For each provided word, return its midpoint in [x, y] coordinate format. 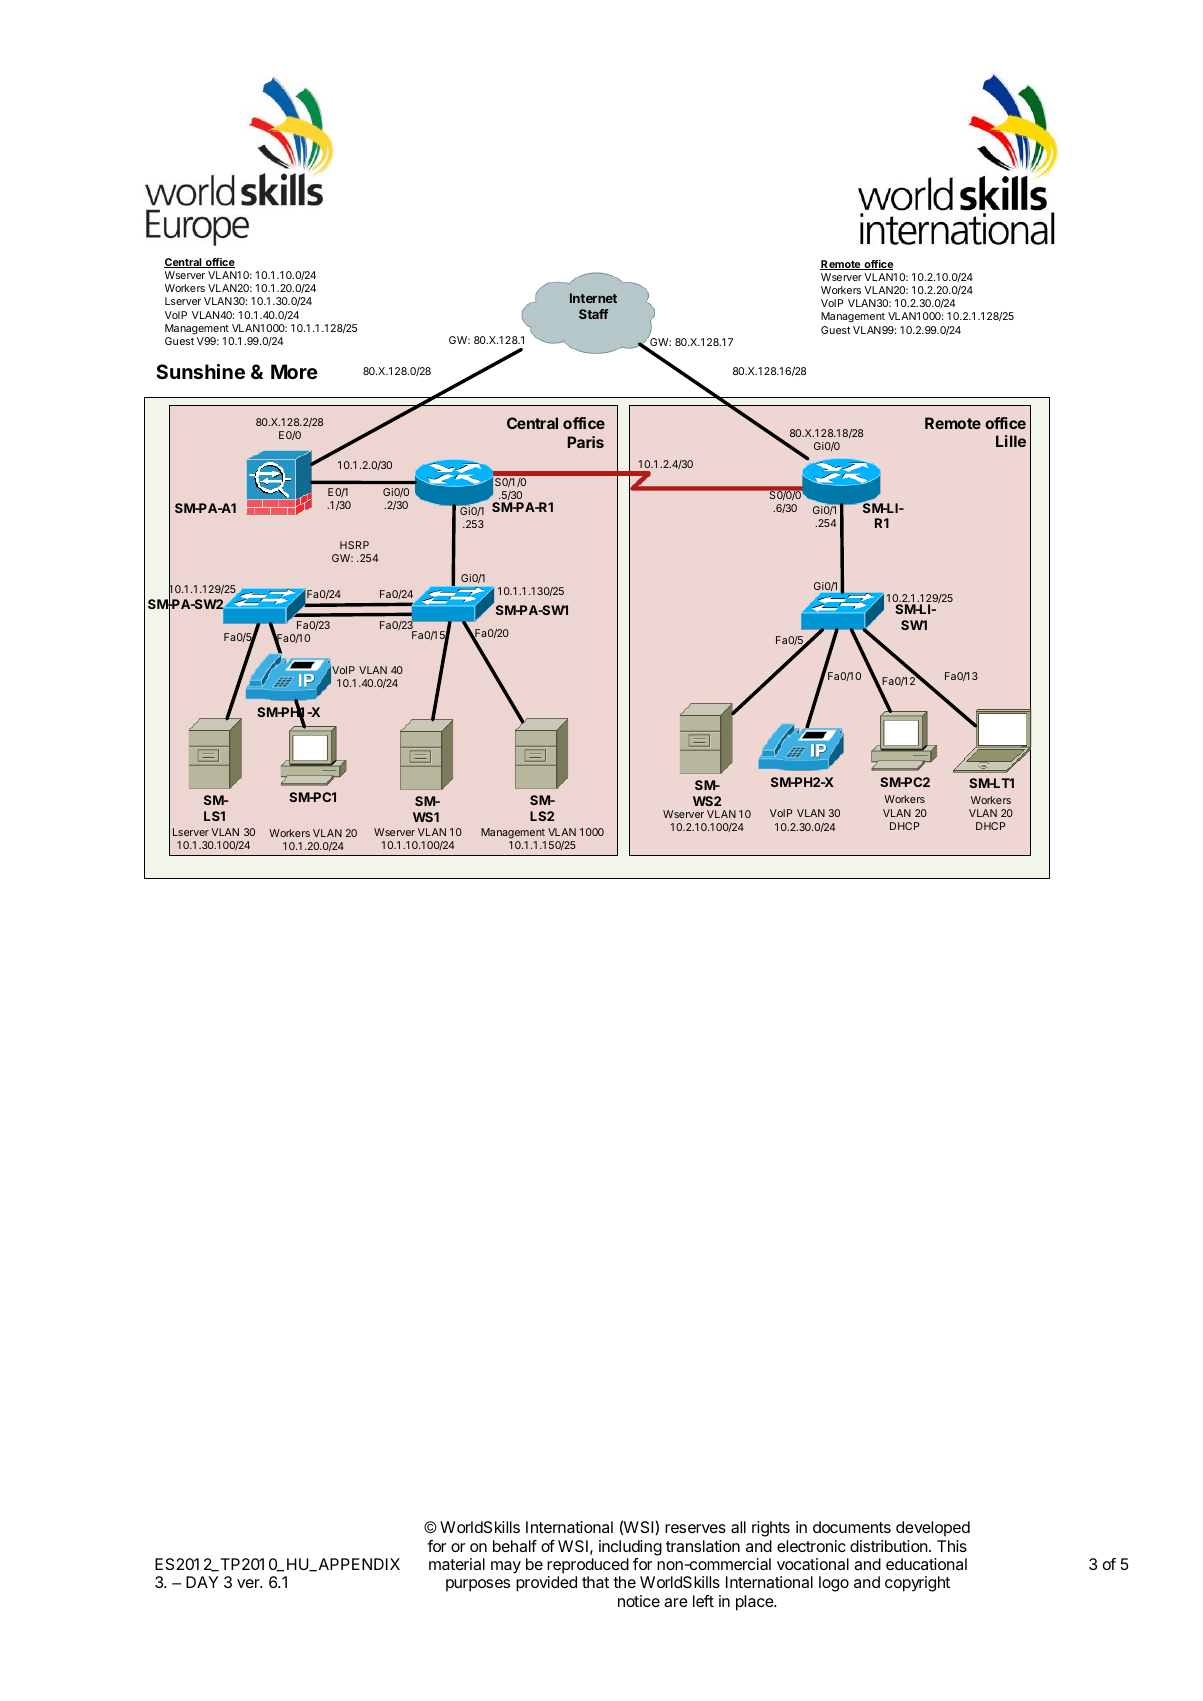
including [630, 1548]
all [738, 1527]
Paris [586, 442]
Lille [1011, 441]
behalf [515, 1546]
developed [933, 1529]
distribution [890, 1546]
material [457, 1564]
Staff [593, 314]
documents [852, 1527]
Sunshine [200, 371]
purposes [478, 1585]
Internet [593, 298]
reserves [695, 1528]
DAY [202, 1582]
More [294, 371]
